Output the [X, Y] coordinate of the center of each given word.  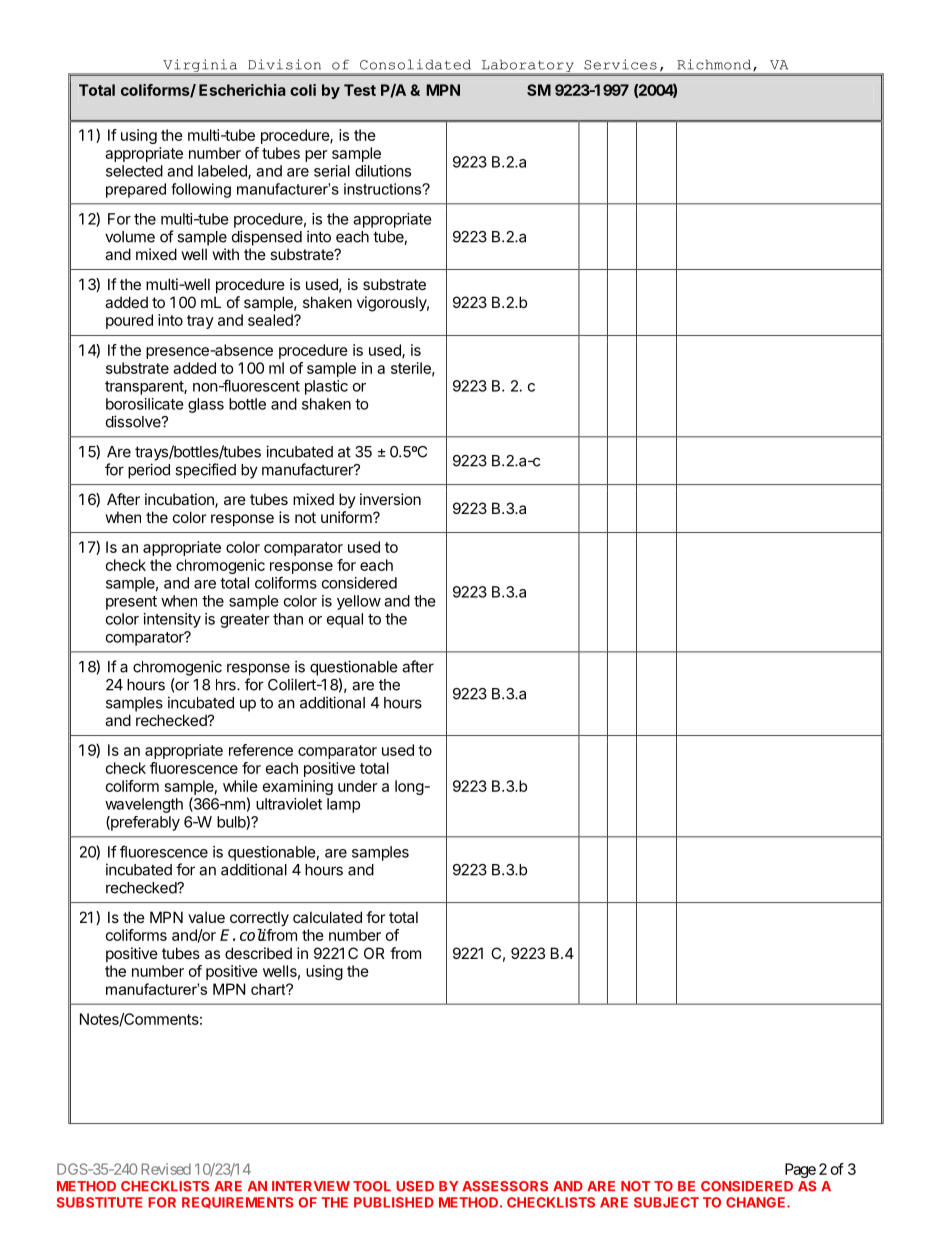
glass [206, 405]
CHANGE [757, 1202]
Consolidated [415, 64]
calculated [327, 917]
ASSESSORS [505, 1186]
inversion [390, 499]
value [206, 917]
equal [345, 620]
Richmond [715, 65]
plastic [326, 387]
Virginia [200, 67]
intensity [172, 620]
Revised [166, 1169]
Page [800, 1170]
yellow [359, 602]
